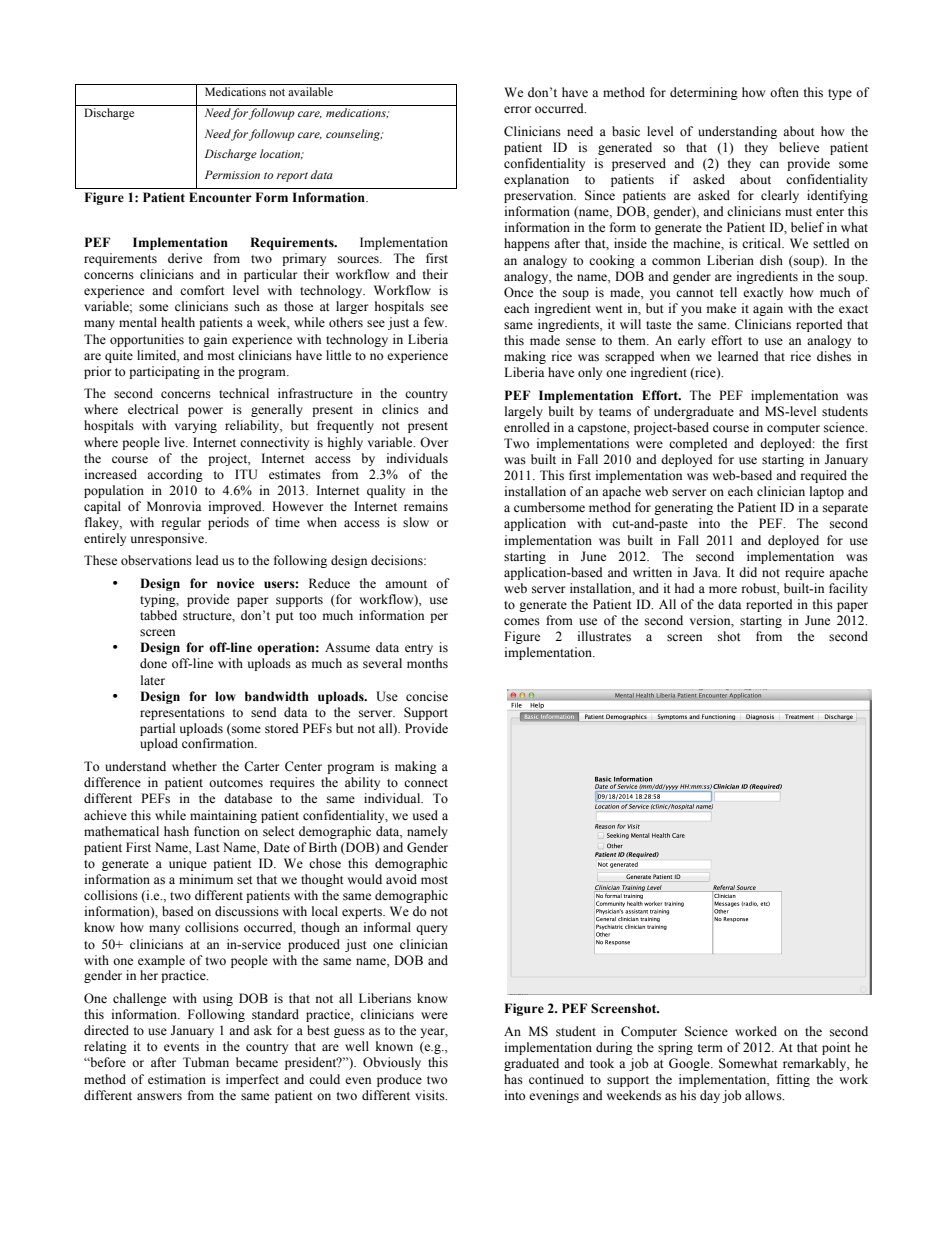 This screenshot has width=952, height=1233. What do you see at coordinates (531, 1064) in the screenshot?
I see `graduated` at bounding box center [531, 1064].
